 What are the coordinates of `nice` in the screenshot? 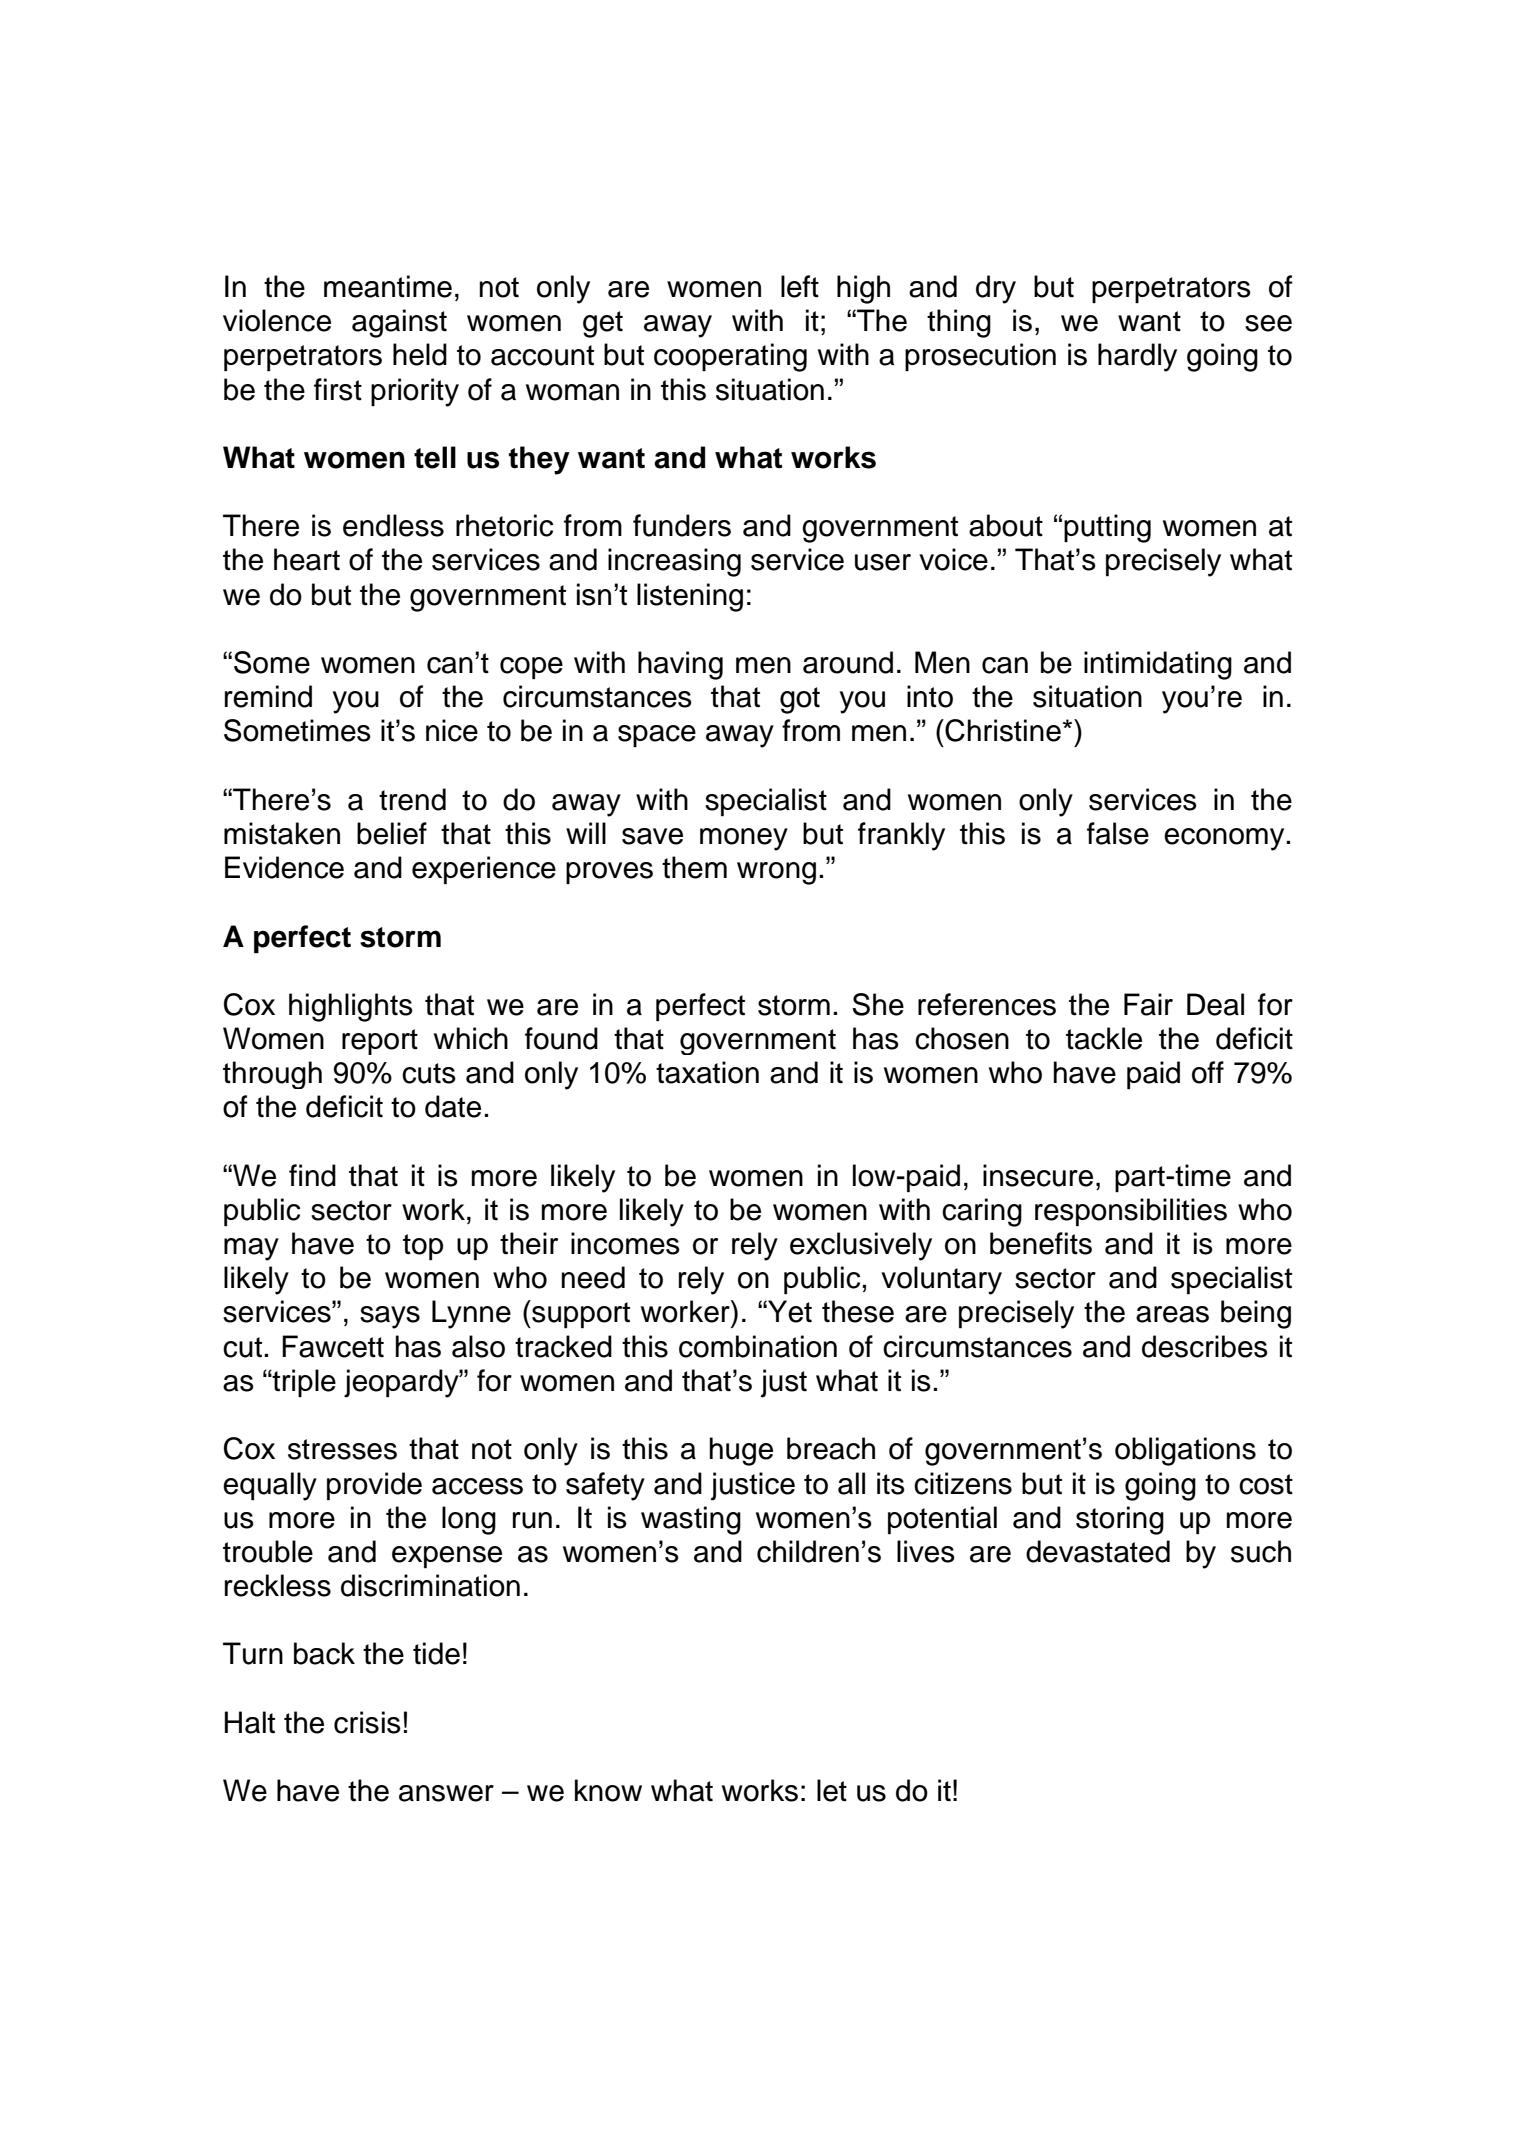 It's located at (452, 730).
